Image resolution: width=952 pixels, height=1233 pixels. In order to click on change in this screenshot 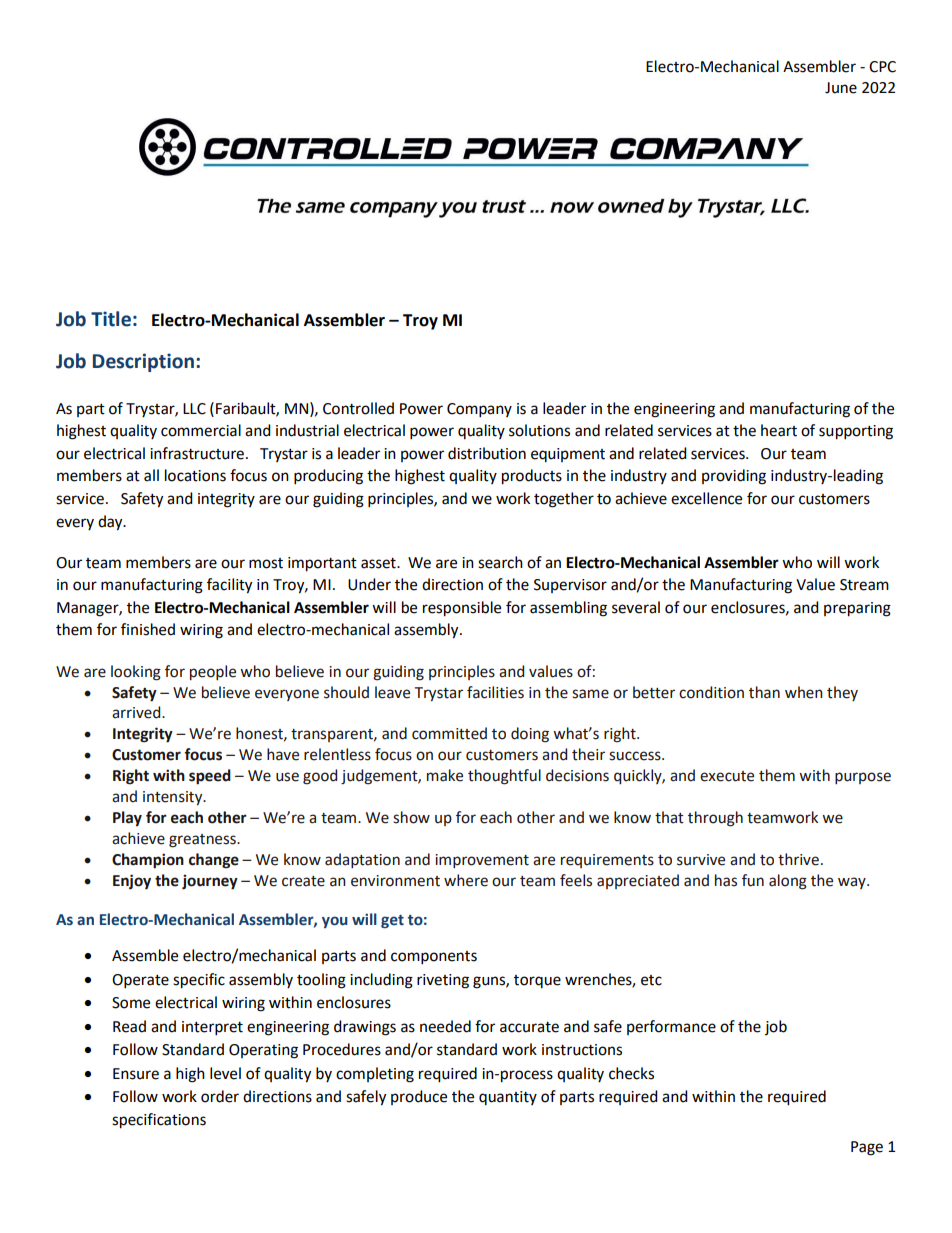, I will do `click(214, 861)`.
